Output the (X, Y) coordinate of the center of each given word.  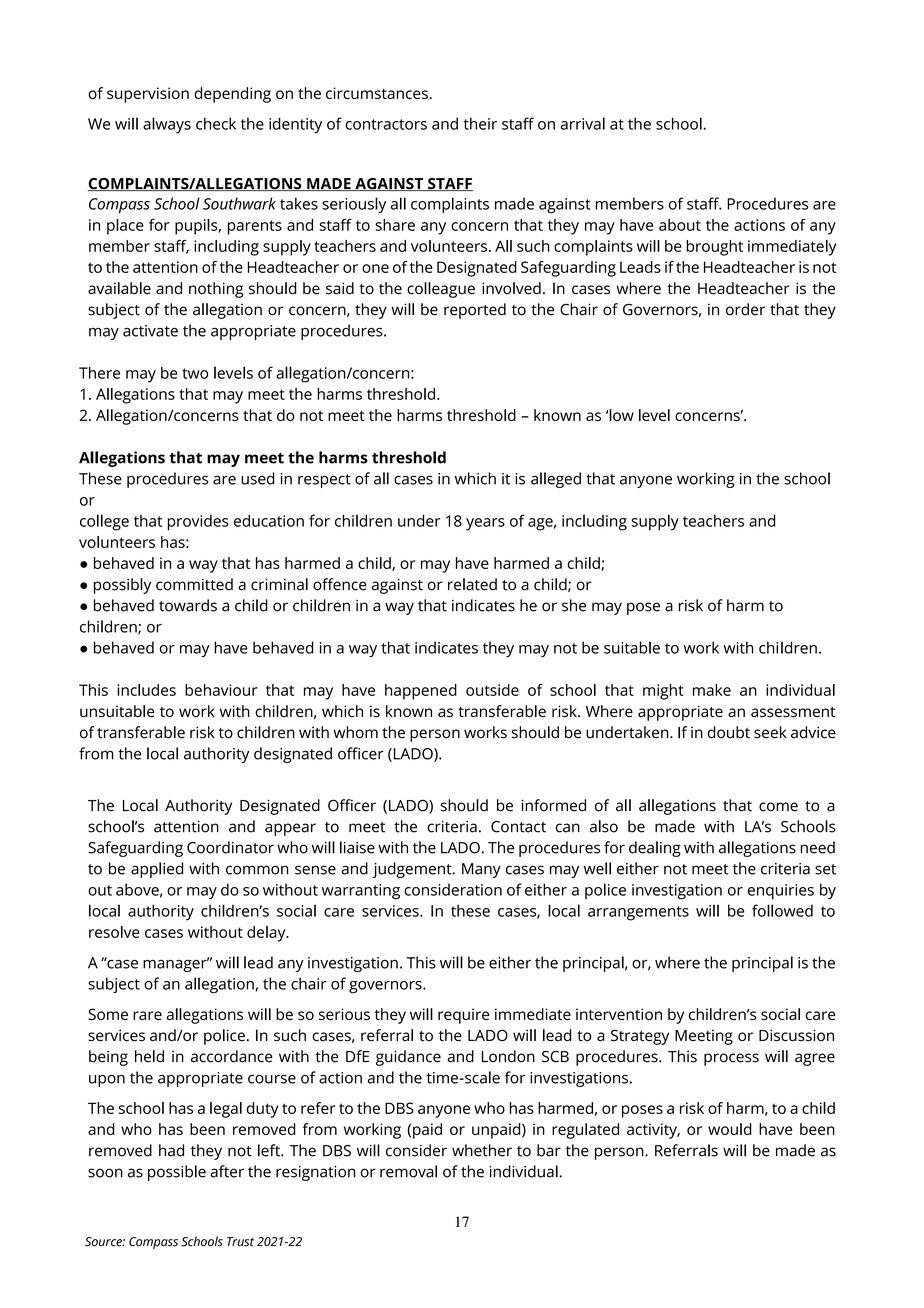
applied (157, 870)
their (480, 123)
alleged (556, 480)
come (778, 807)
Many (481, 870)
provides (198, 523)
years (485, 524)
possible (177, 1173)
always (167, 125)
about (680, 225)
